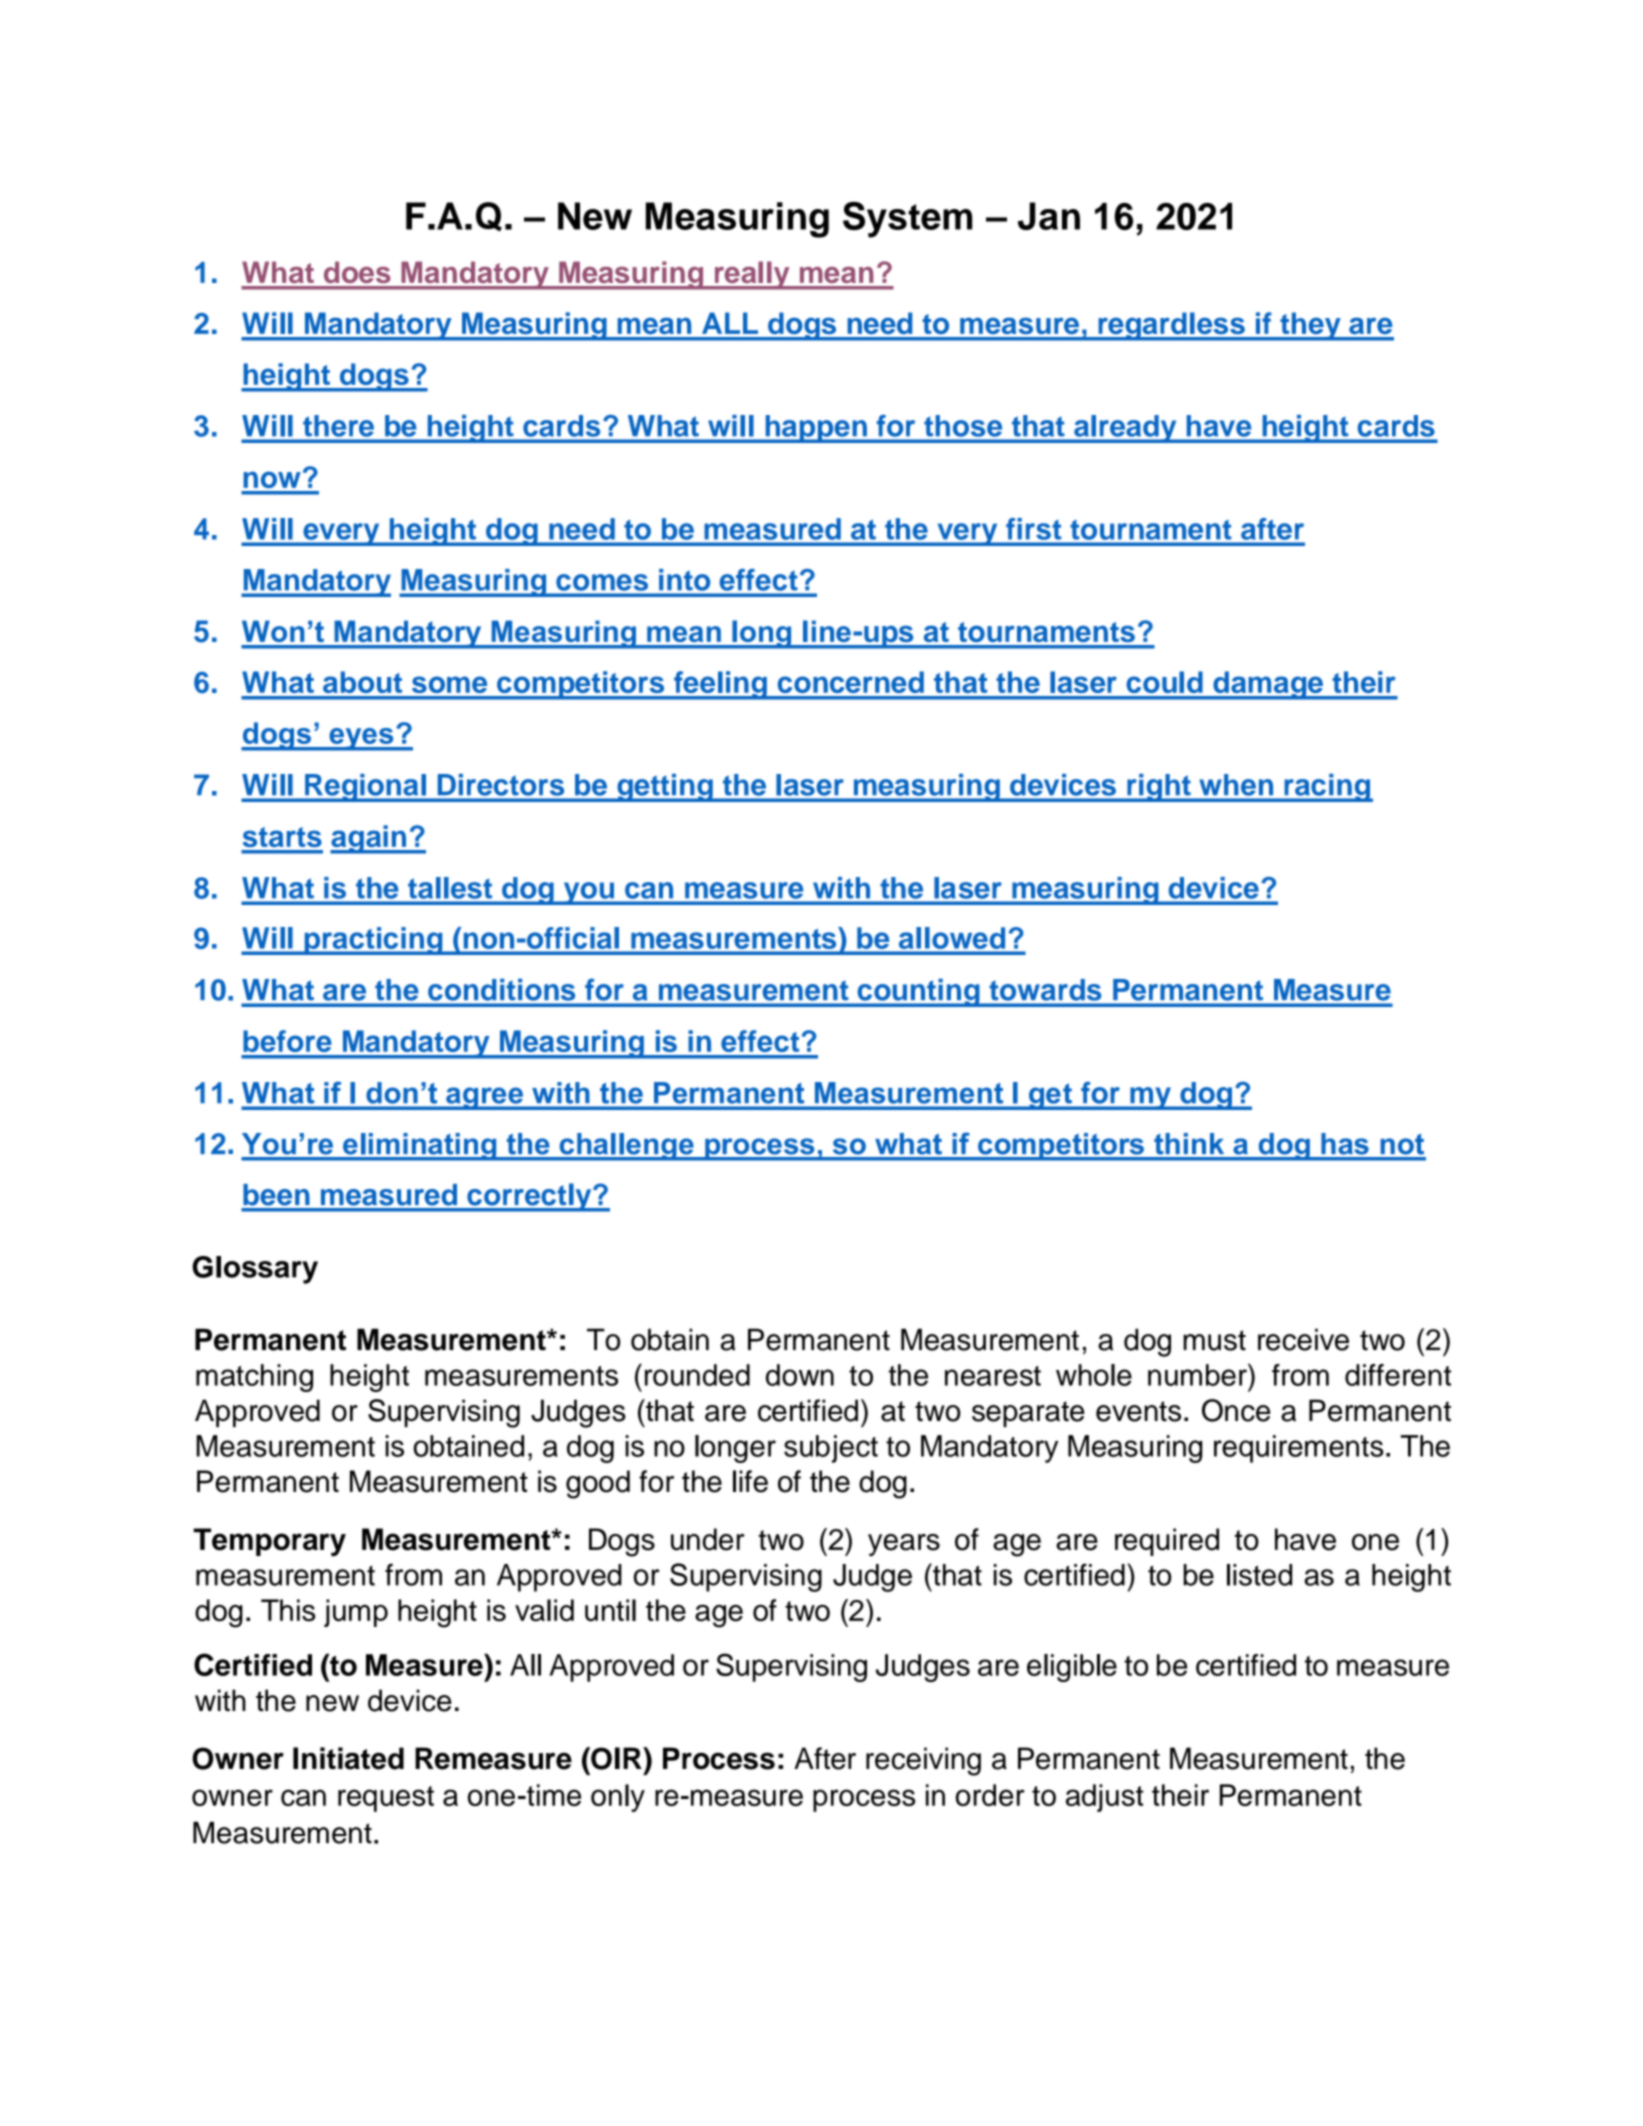 The width and height of the screenshot is (1643, 2126). I want to click on counting, so click(918, 993).
